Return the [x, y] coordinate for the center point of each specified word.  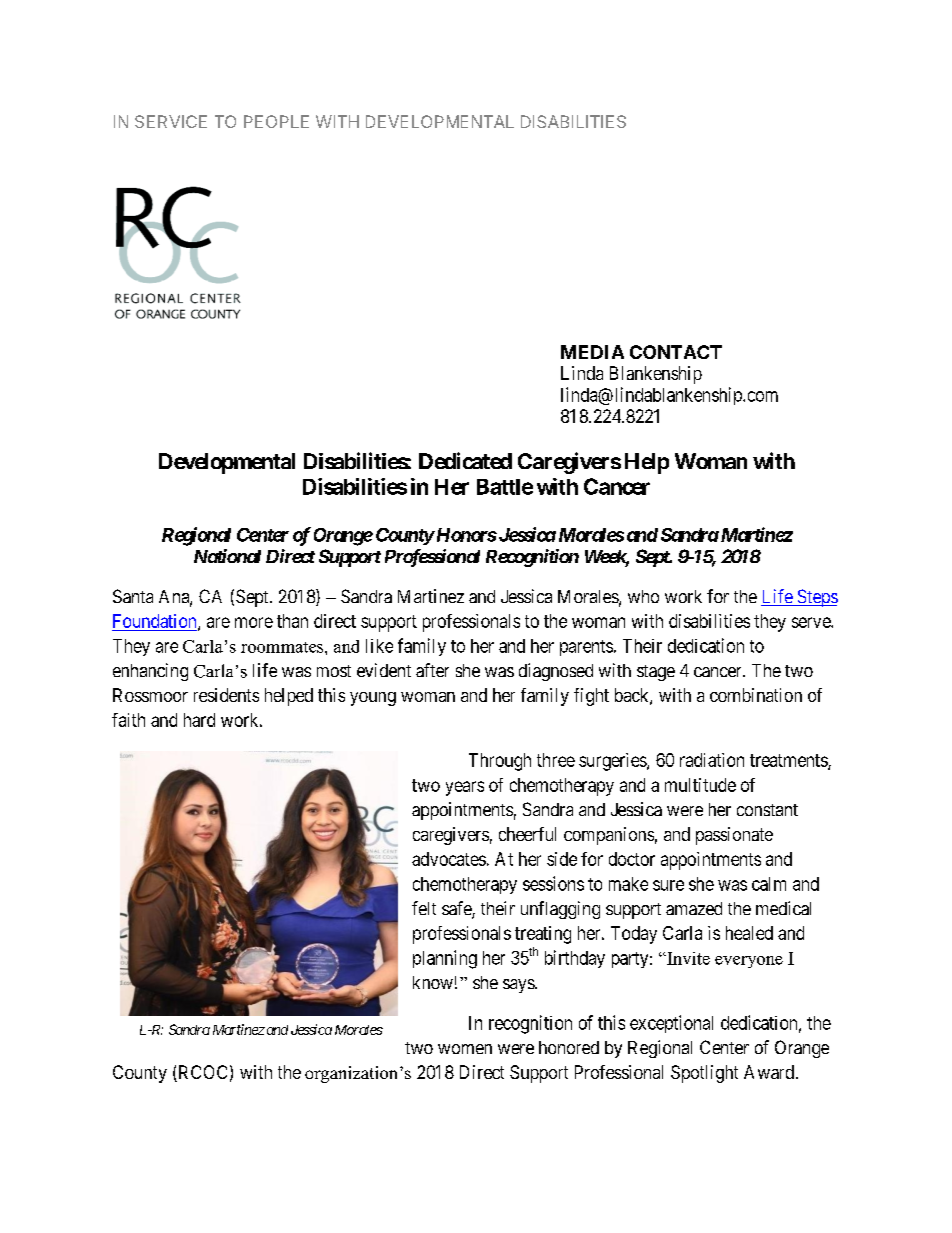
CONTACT [676, 352]
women [465, 1049]
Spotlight [704, 1074]
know [433, 982]
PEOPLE [276, 121]
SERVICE [171, 121]
